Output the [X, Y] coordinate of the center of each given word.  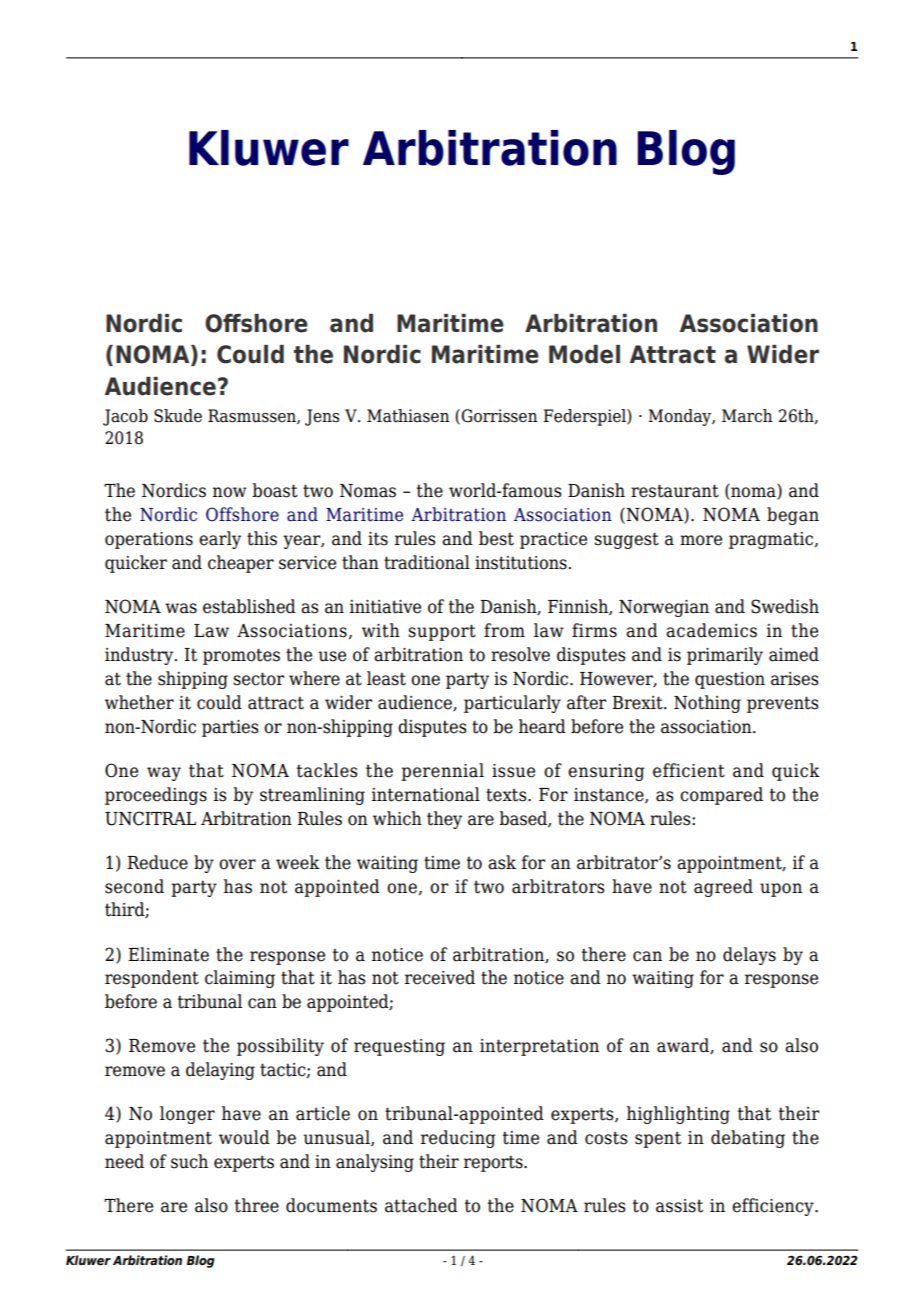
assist [679, 1206]
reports [494, 1163]
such [189, 1161]
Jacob [125, 417]
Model [584, 354]
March [747, 416]
